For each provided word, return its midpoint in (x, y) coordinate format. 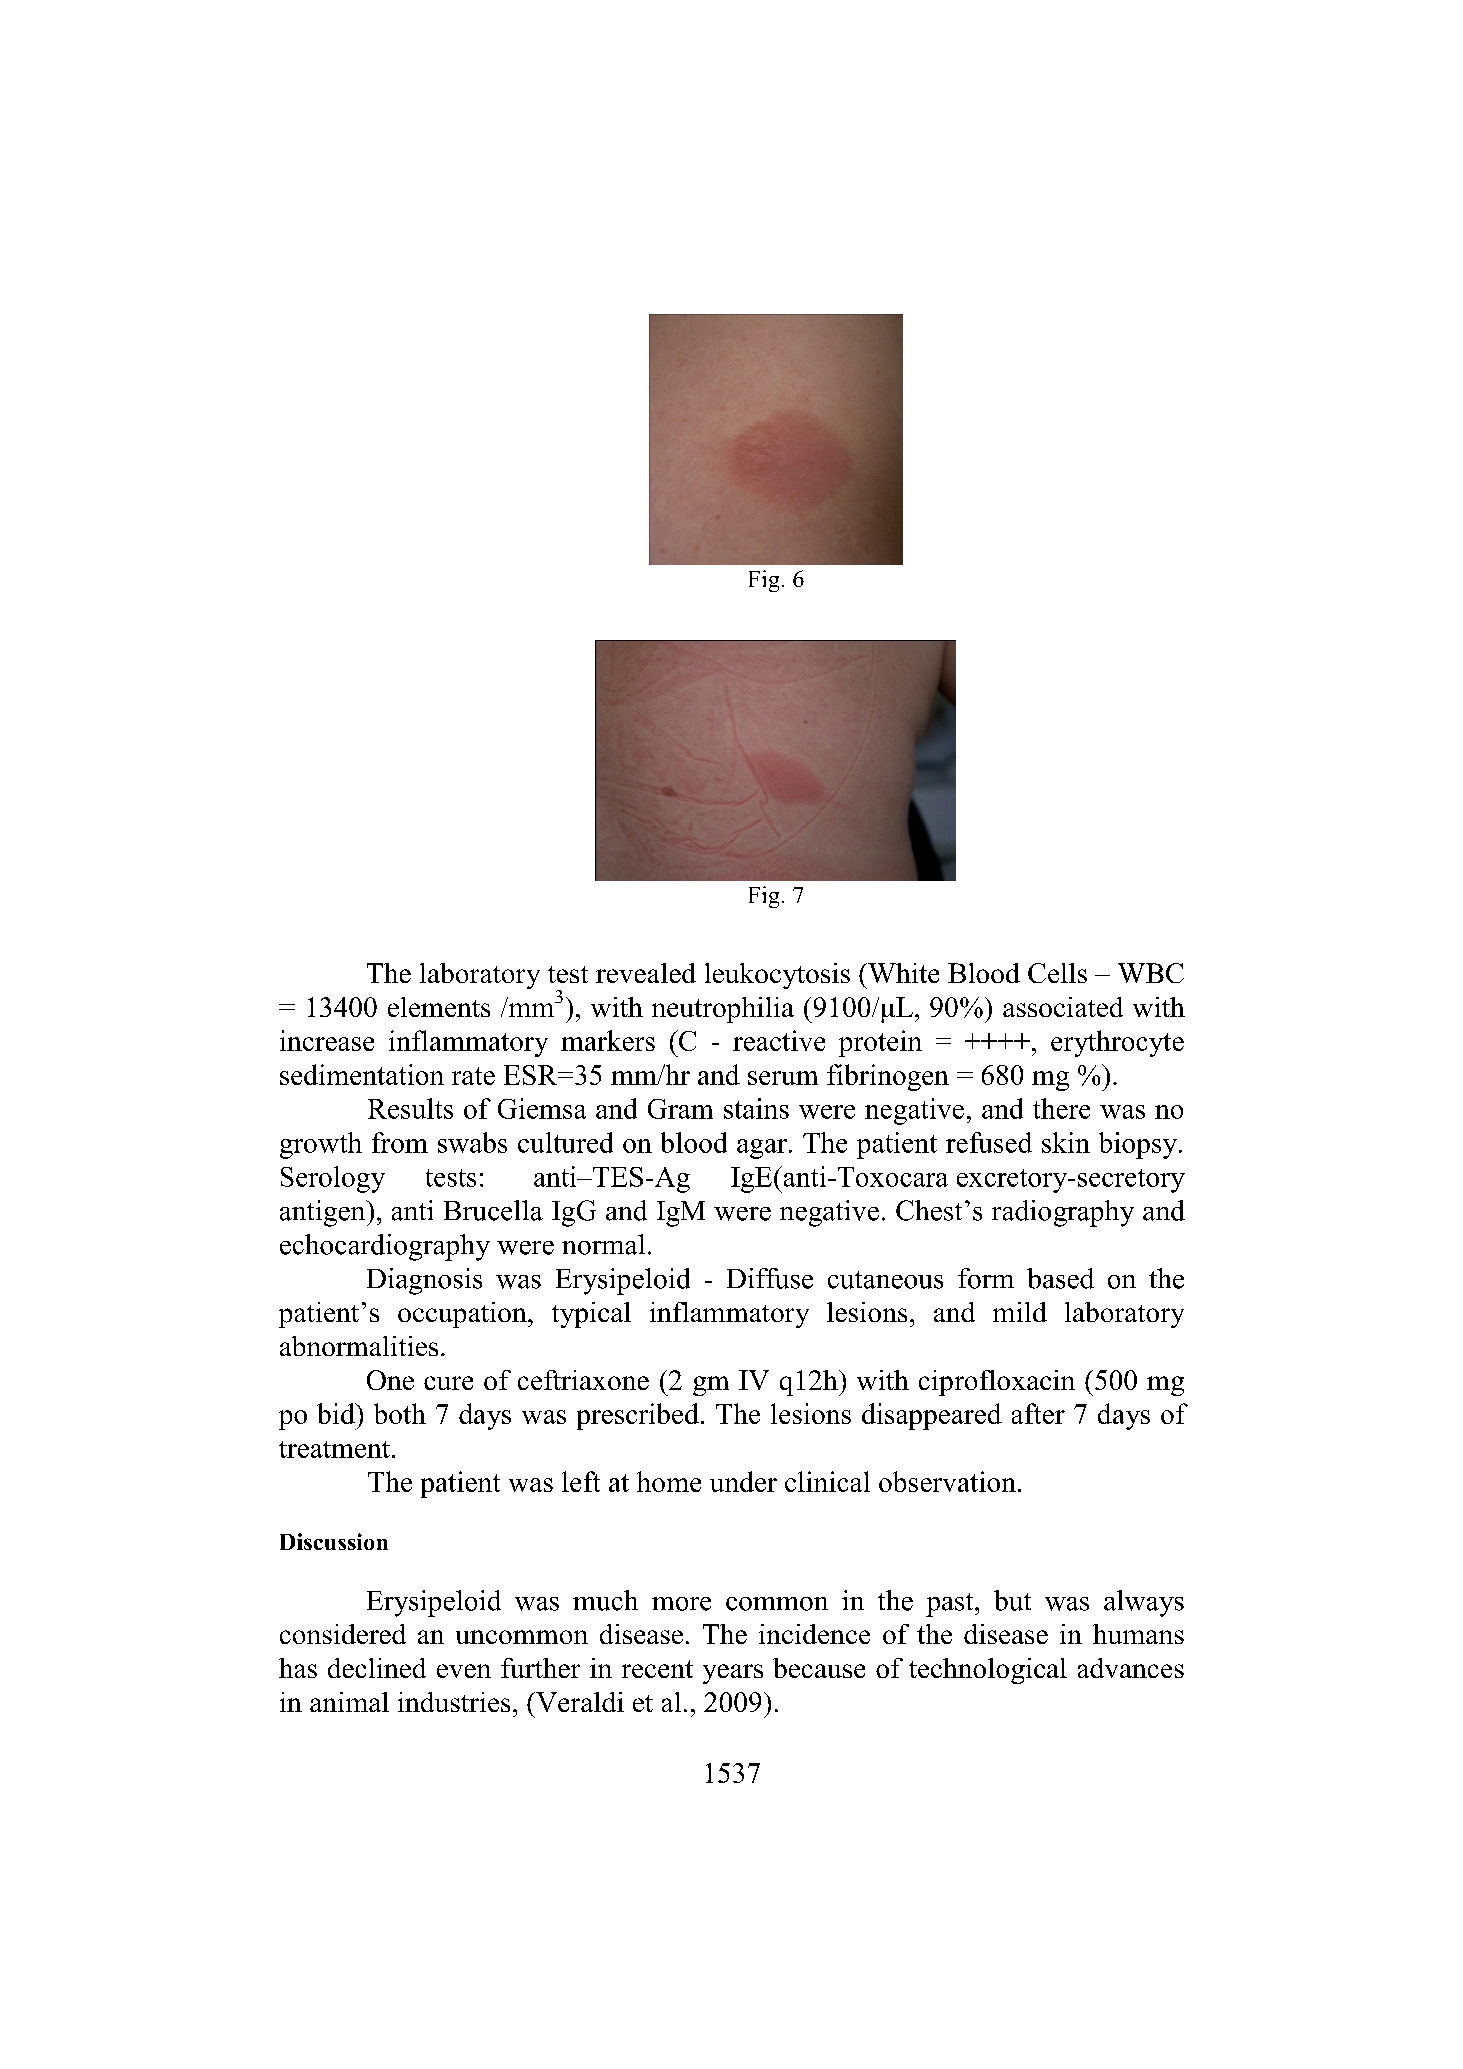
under (743, 1481)
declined (377, 1668)
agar (762, 1149)
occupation (463, 1315)
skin (1066, 1142)
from (400, 1142)
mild (1020, 1312)
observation (947, 1481)
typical (591, 1315)
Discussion (334, 1541)
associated (1063, 1007)
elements (439, 1007)
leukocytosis (777, 976)
